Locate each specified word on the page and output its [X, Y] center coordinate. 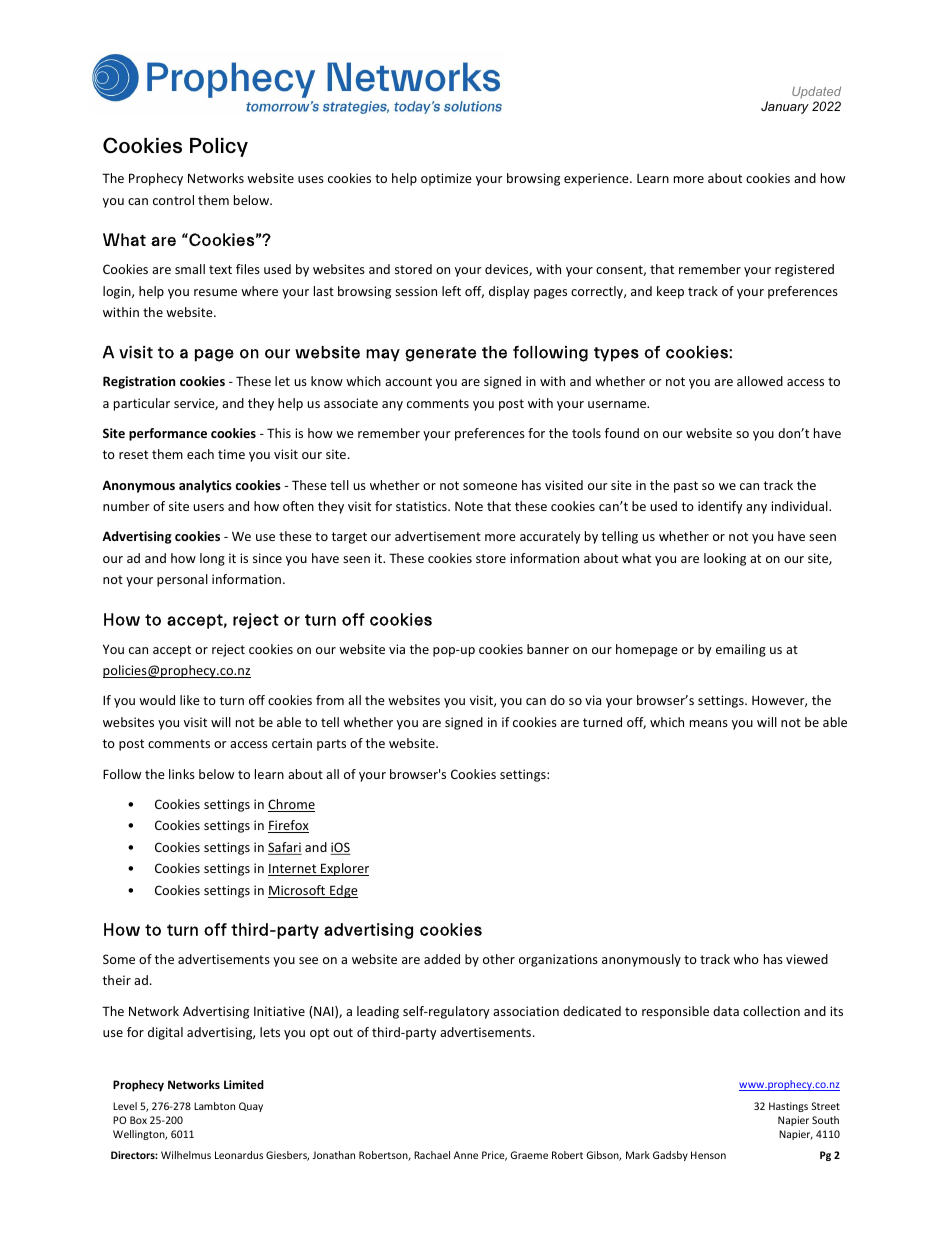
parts [331, 745]
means [709, 723]
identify [720, 507]
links [182, 774]
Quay [251, 1107]
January [785, 107]
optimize [446, 179]
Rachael [432, 1155]
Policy [219, 147]
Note [469, 506]
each [200, 454]
